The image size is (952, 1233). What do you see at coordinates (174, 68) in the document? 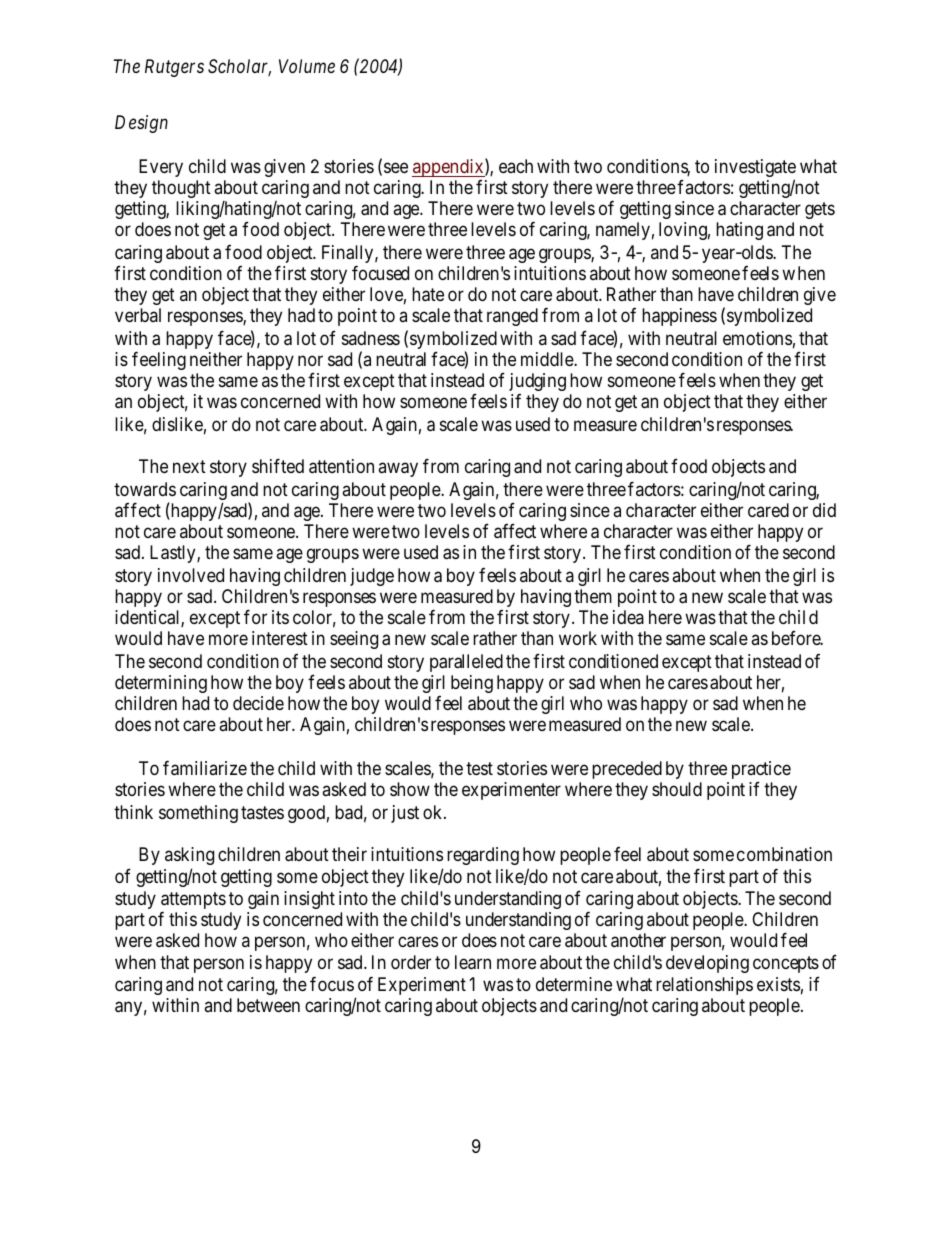
I see `Rutgers` at bounding box center [174, 68].
